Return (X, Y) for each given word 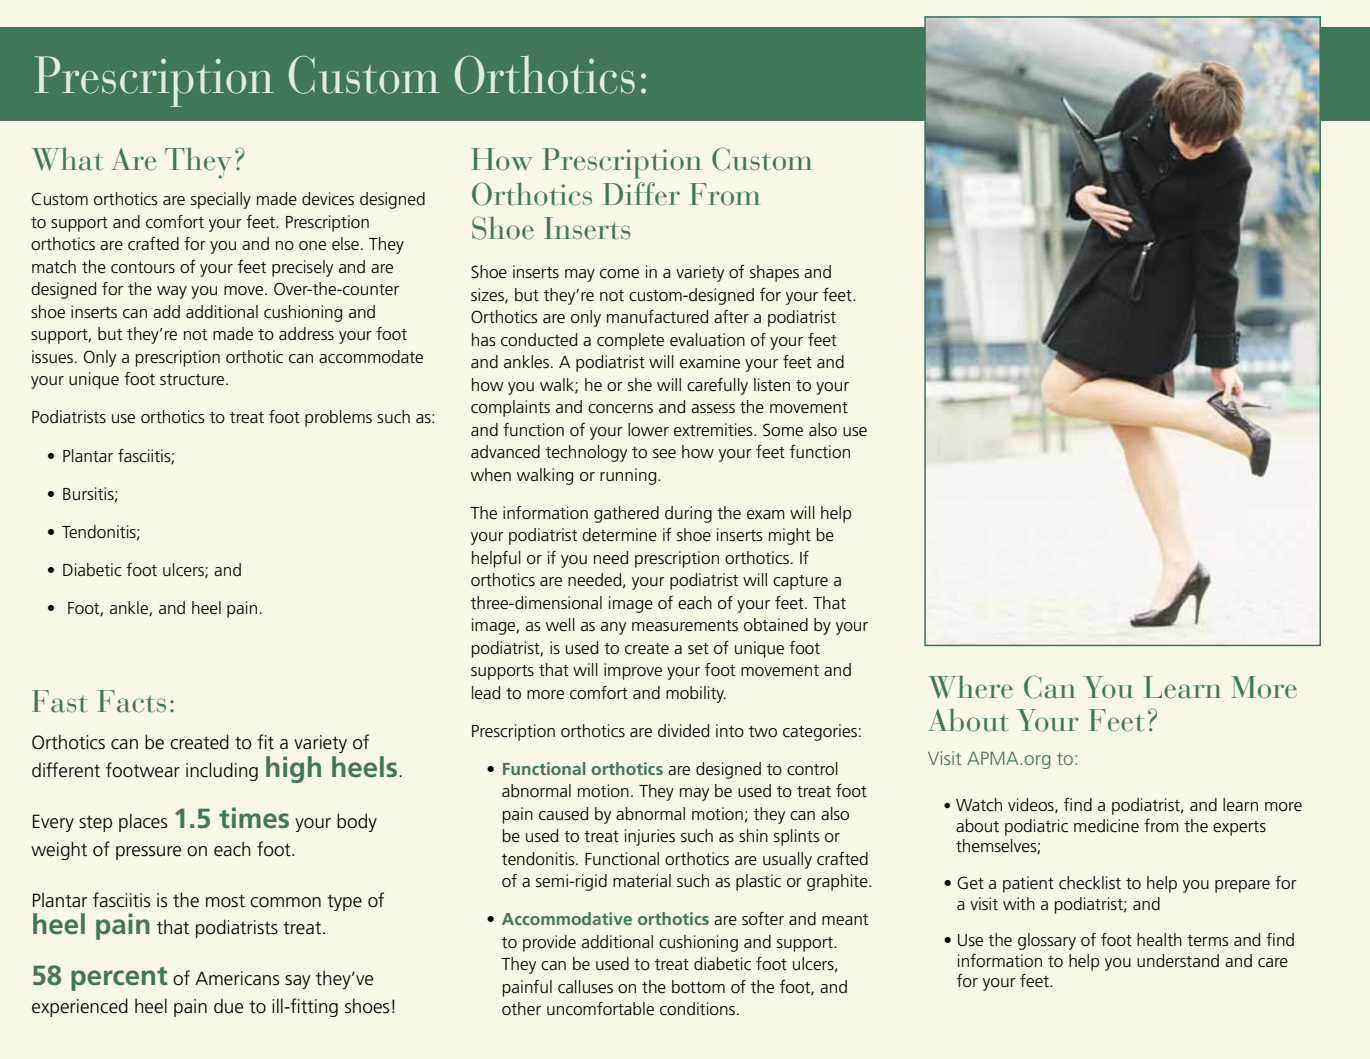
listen (772, 384)
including (222, 771)
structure (193, 380)
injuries (650, 837)
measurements (685, 625)
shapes (774, 273)
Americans (237, 978)
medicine (1106, 826)
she (640, 384)
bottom (698, 986)
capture (800, 582)
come (619, 274)
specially (221, 200)
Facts (132, 701)
